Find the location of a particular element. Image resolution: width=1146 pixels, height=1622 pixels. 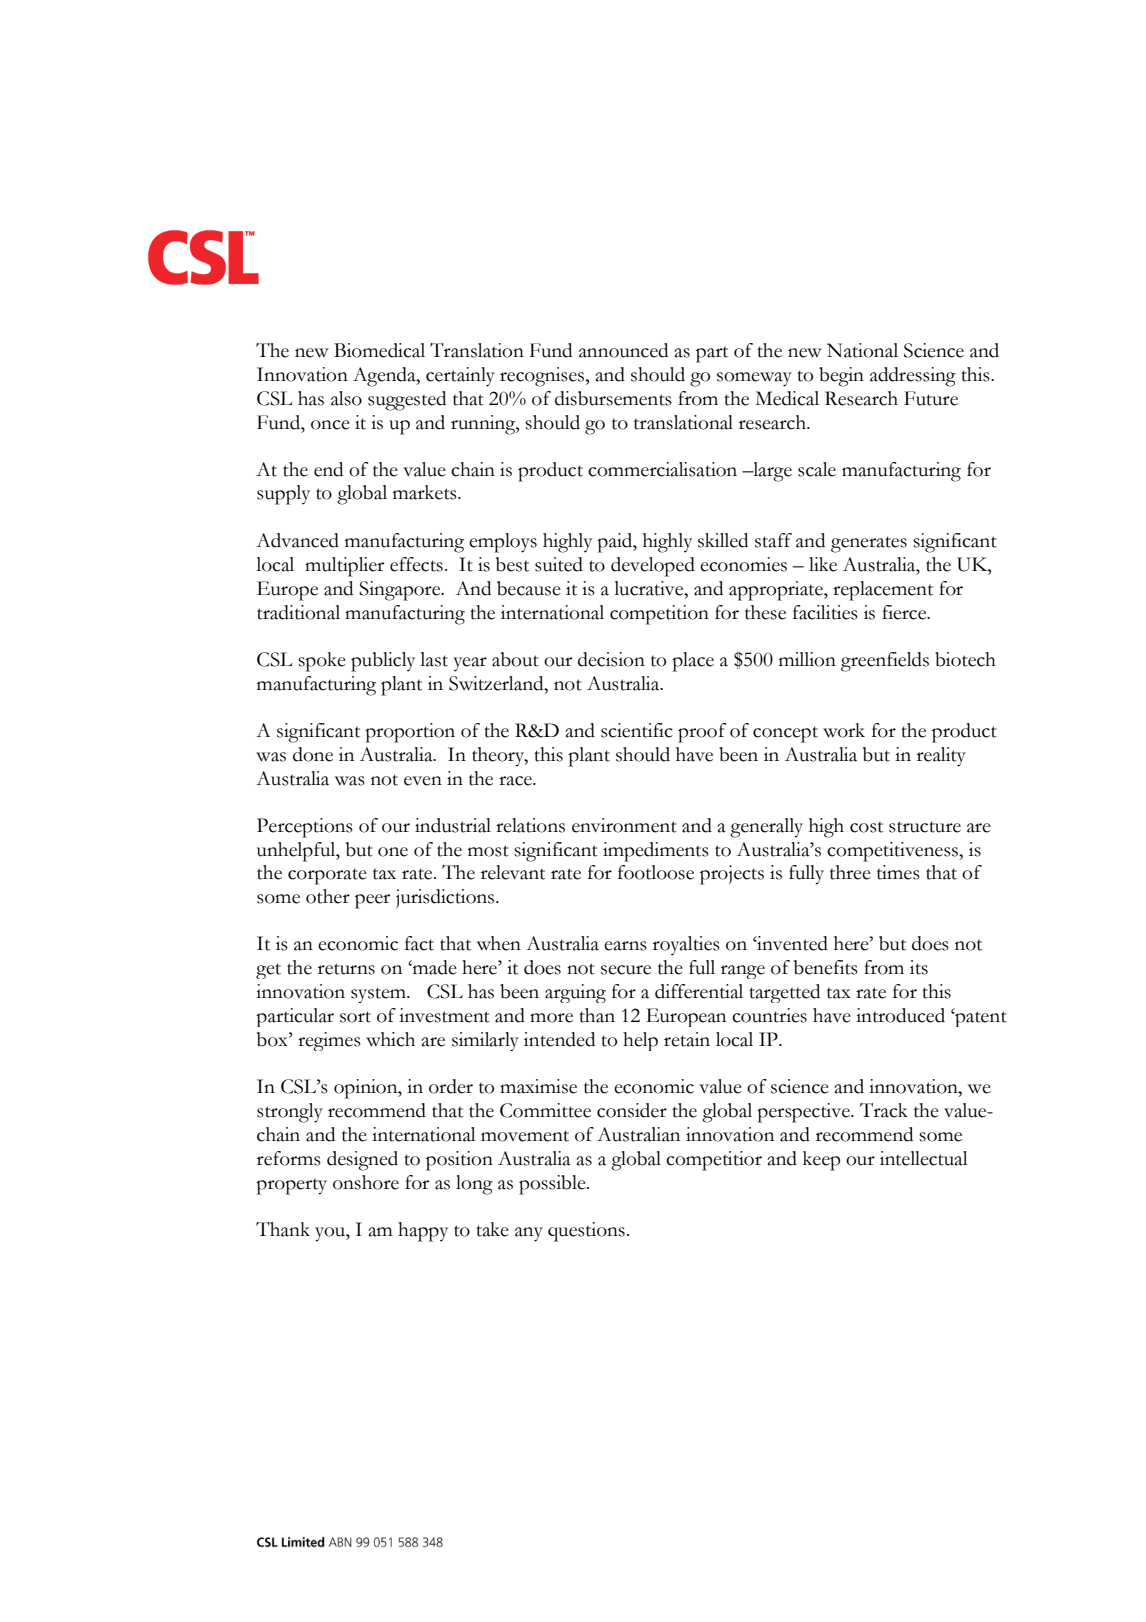

also is located at coordinates (346, 398).
